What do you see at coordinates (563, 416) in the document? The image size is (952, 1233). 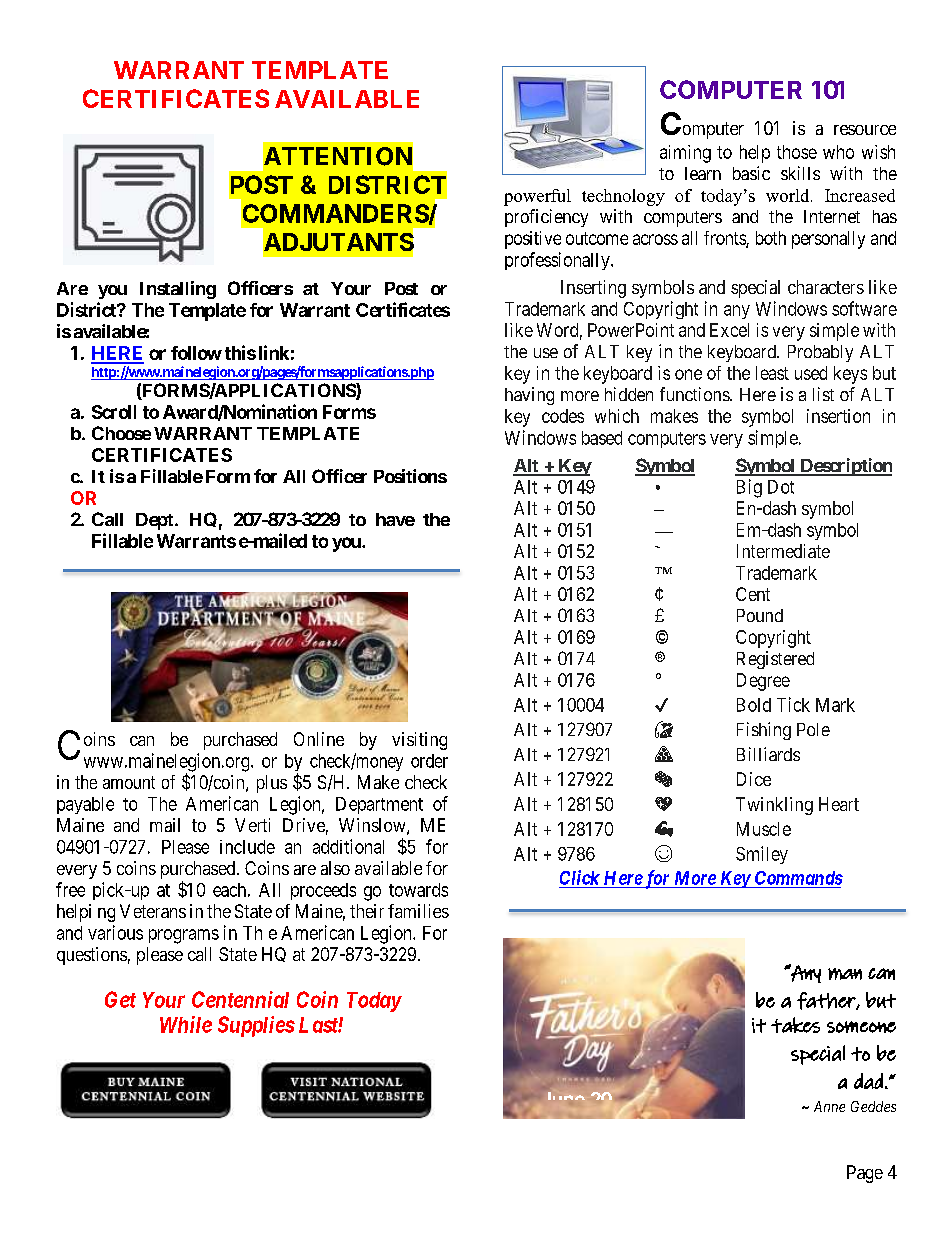 I see `codes` at bounding box center [563, 416].
